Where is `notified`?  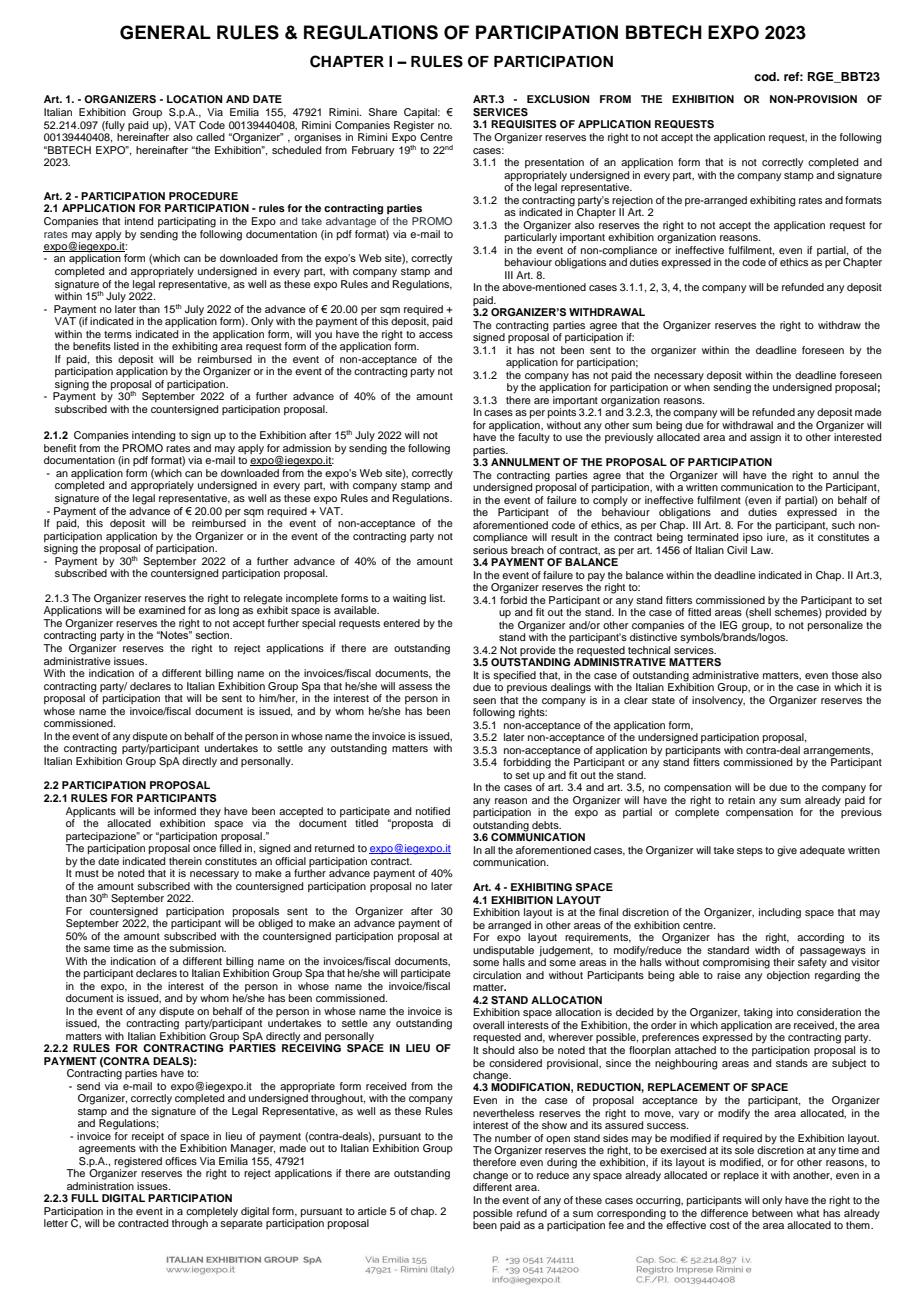 notified is located at coordinates (433, 811).
